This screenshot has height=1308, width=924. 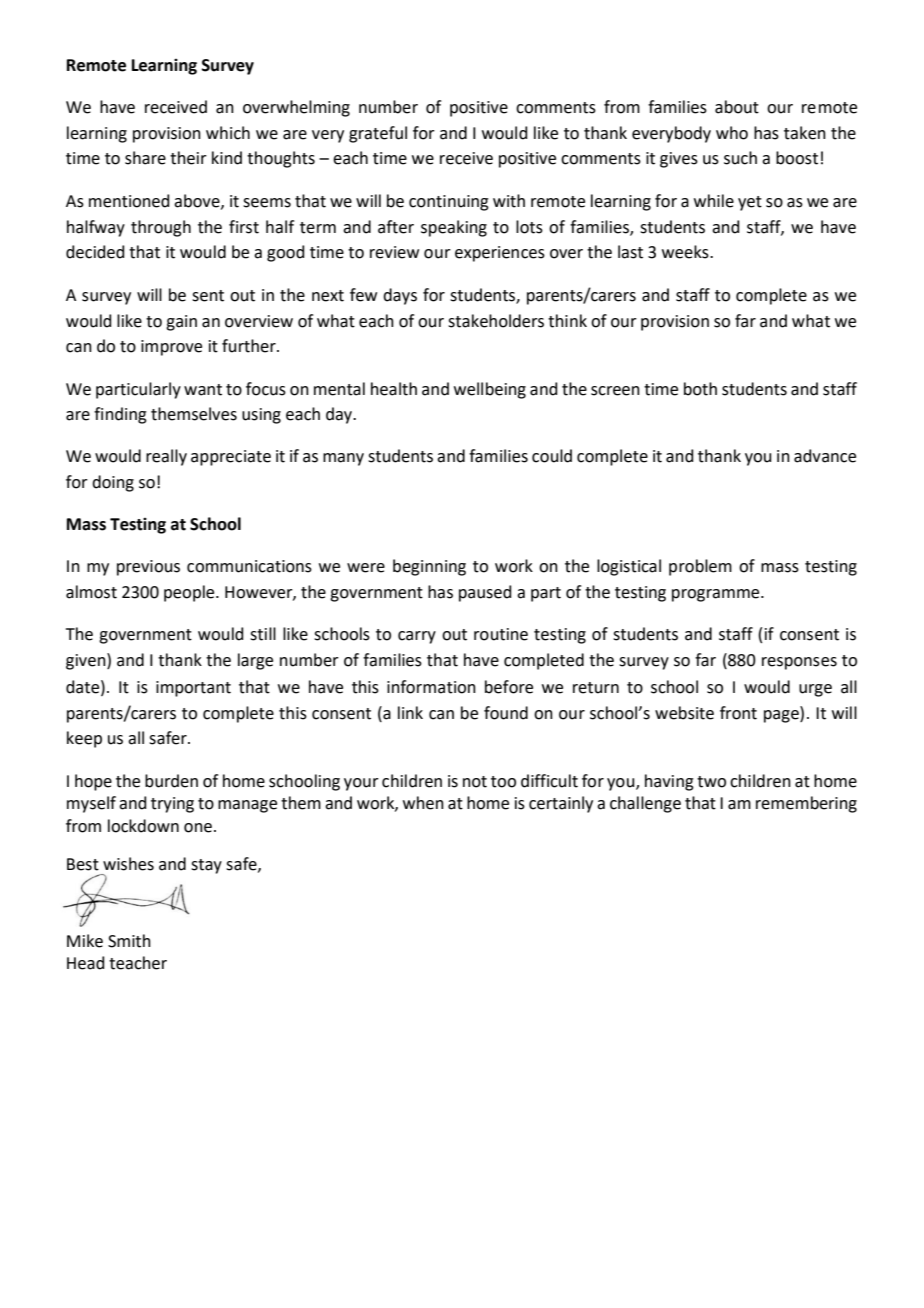 I want to click on beginning, so click(x=429, y=567).
